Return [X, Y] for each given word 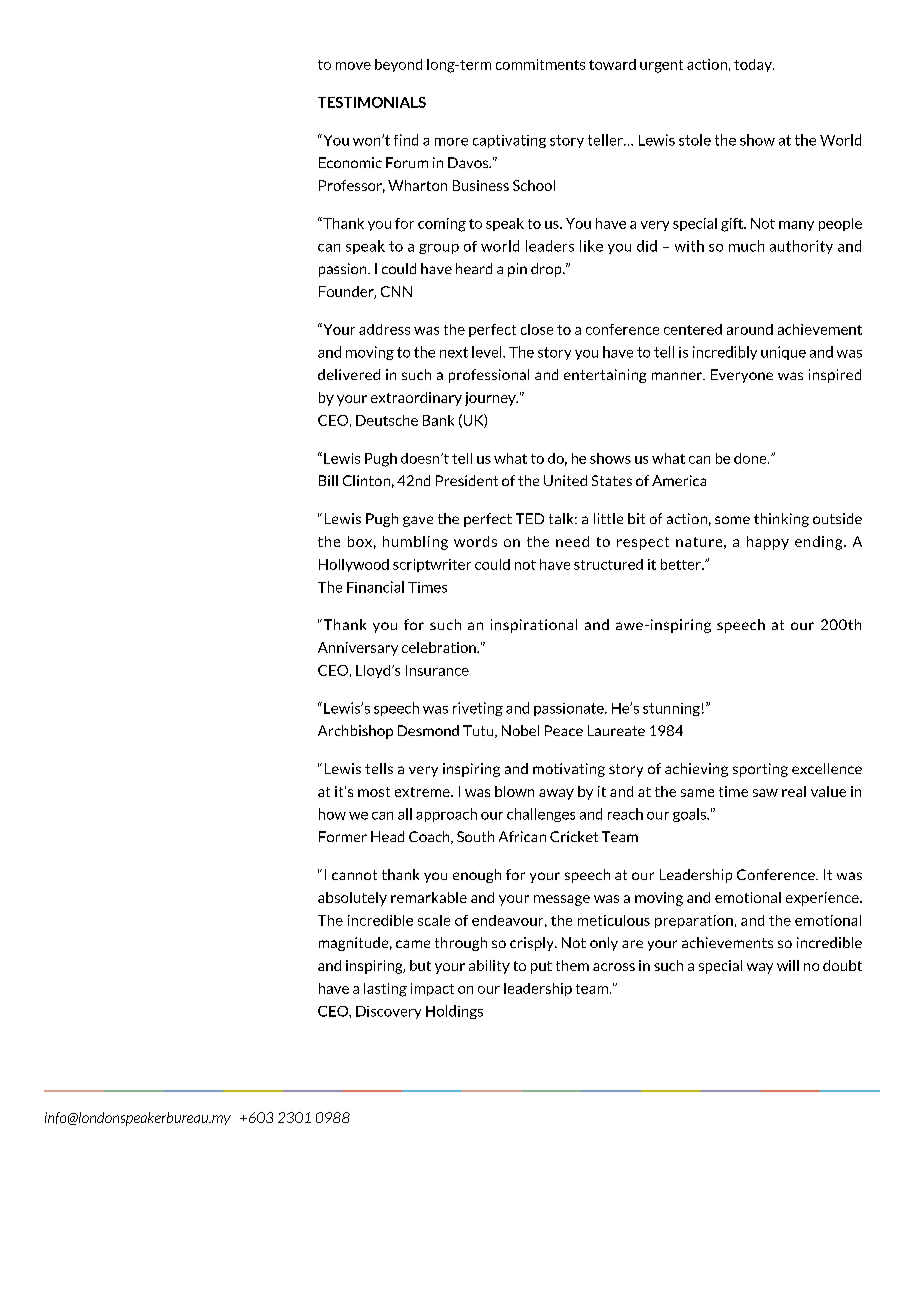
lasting [385, 990]
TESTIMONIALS [372, 102]
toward [612, 64]
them [572, 965]
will [788, 965]
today [754, 65]
